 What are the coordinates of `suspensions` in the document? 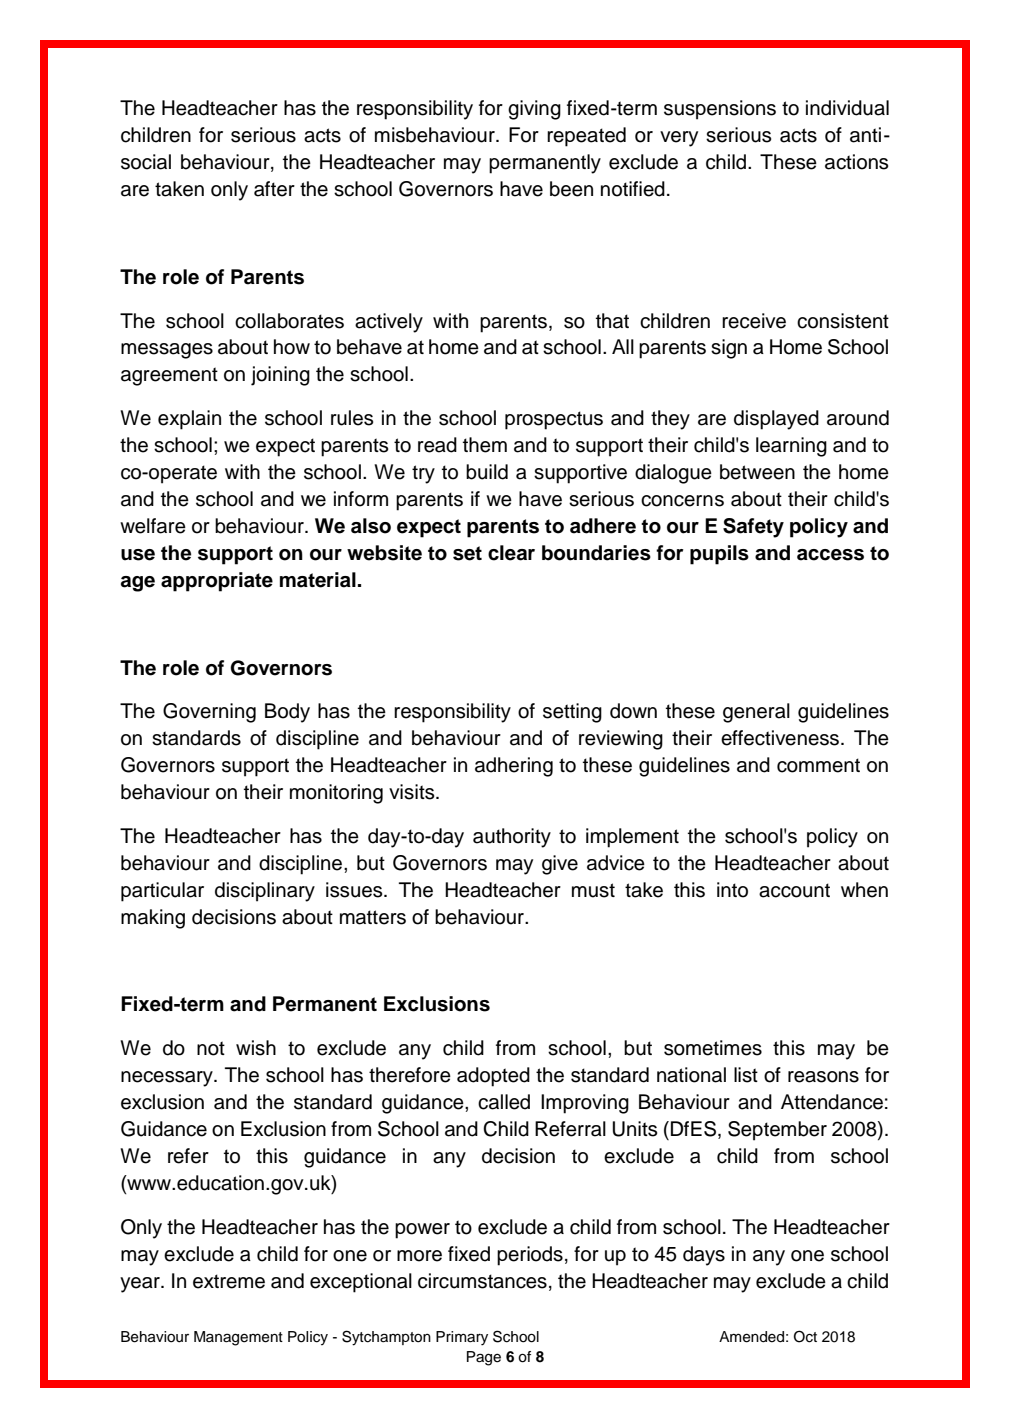 It's located at (720, 110).
